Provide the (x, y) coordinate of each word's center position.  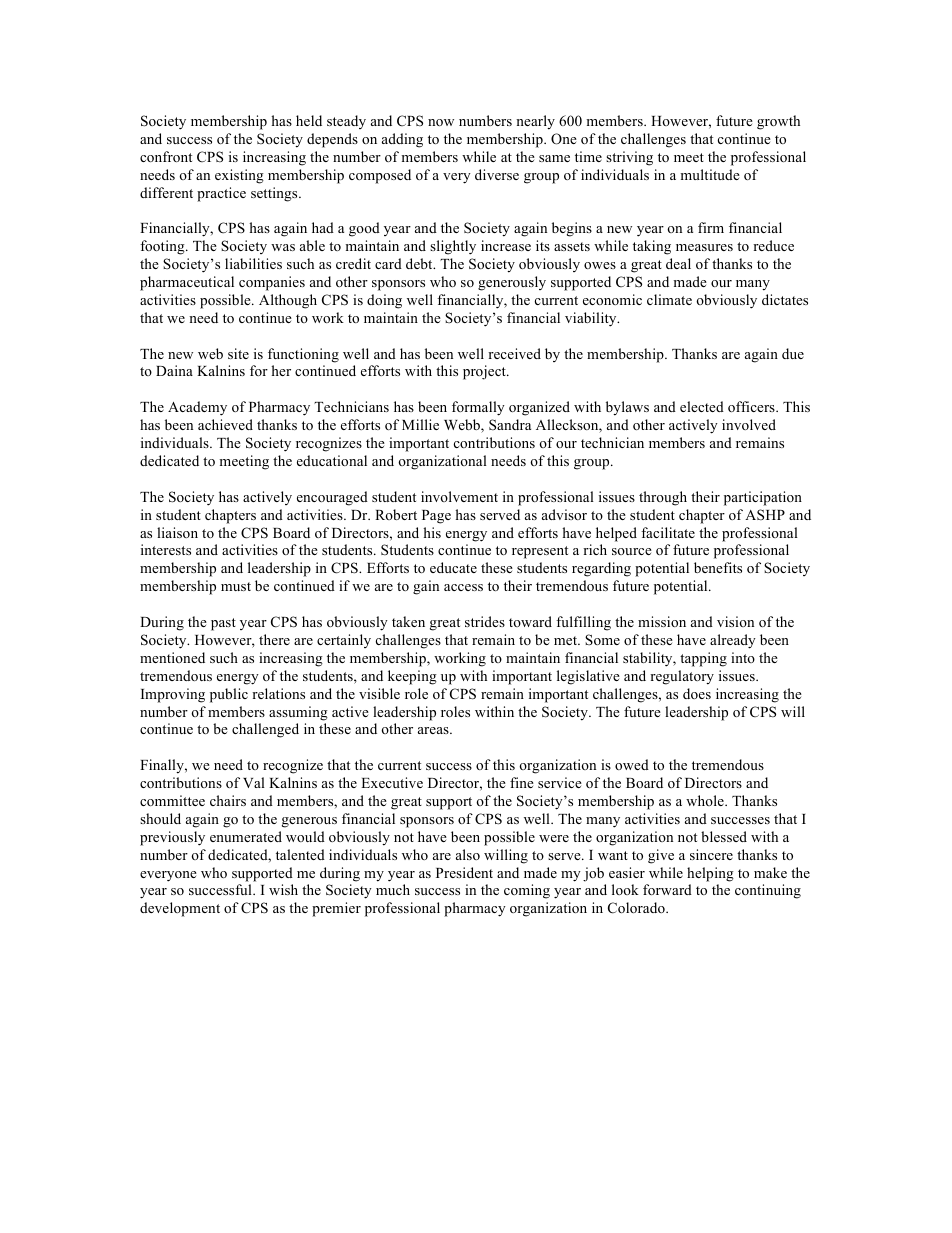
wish (283, 889)
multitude (710, 174)
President (464, 872)
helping (710, 874)
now (441, 122)
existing (239, 176)
